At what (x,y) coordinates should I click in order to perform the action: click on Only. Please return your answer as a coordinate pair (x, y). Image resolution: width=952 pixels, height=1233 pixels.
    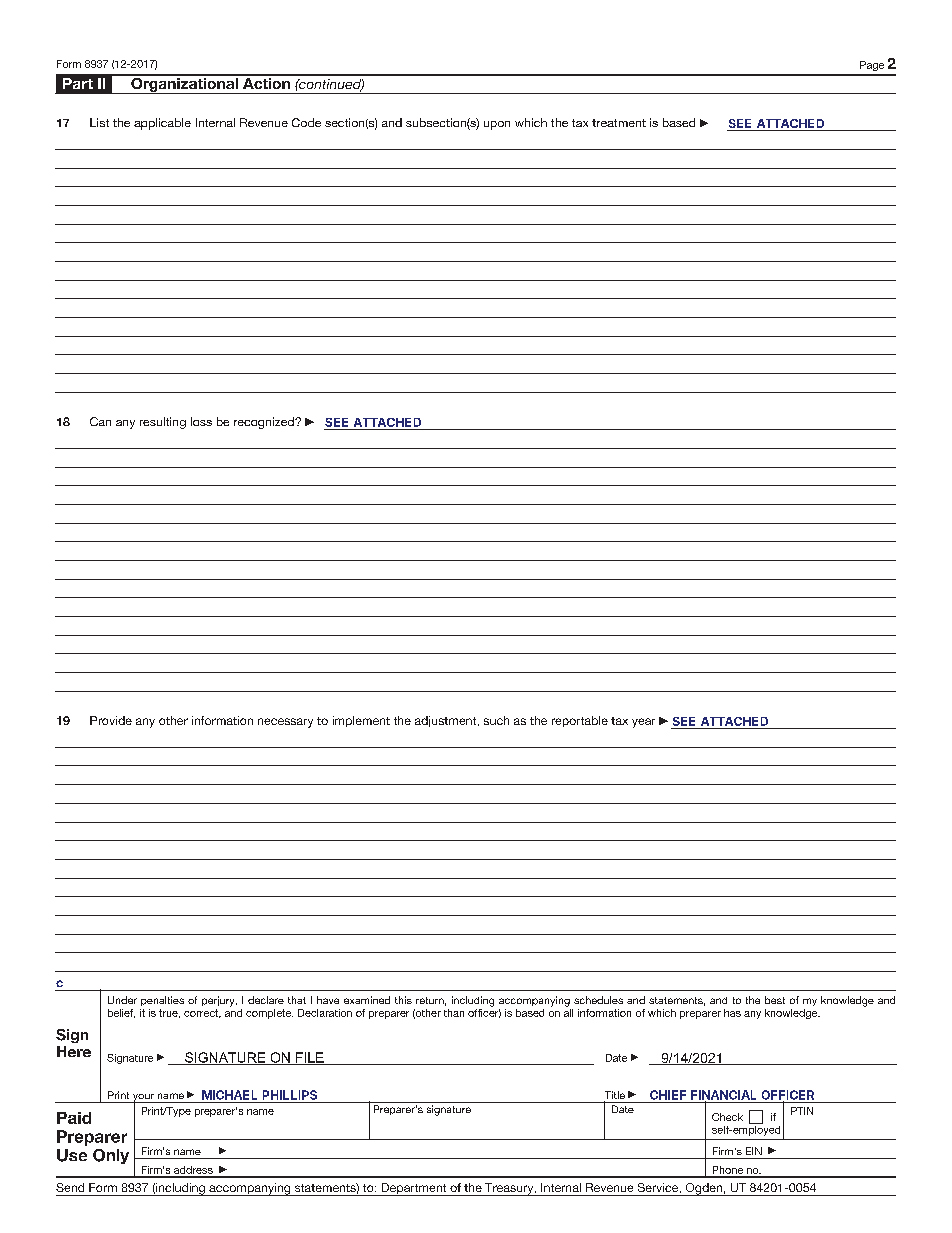
    Looking at the image, I should click on (111, 1156).
